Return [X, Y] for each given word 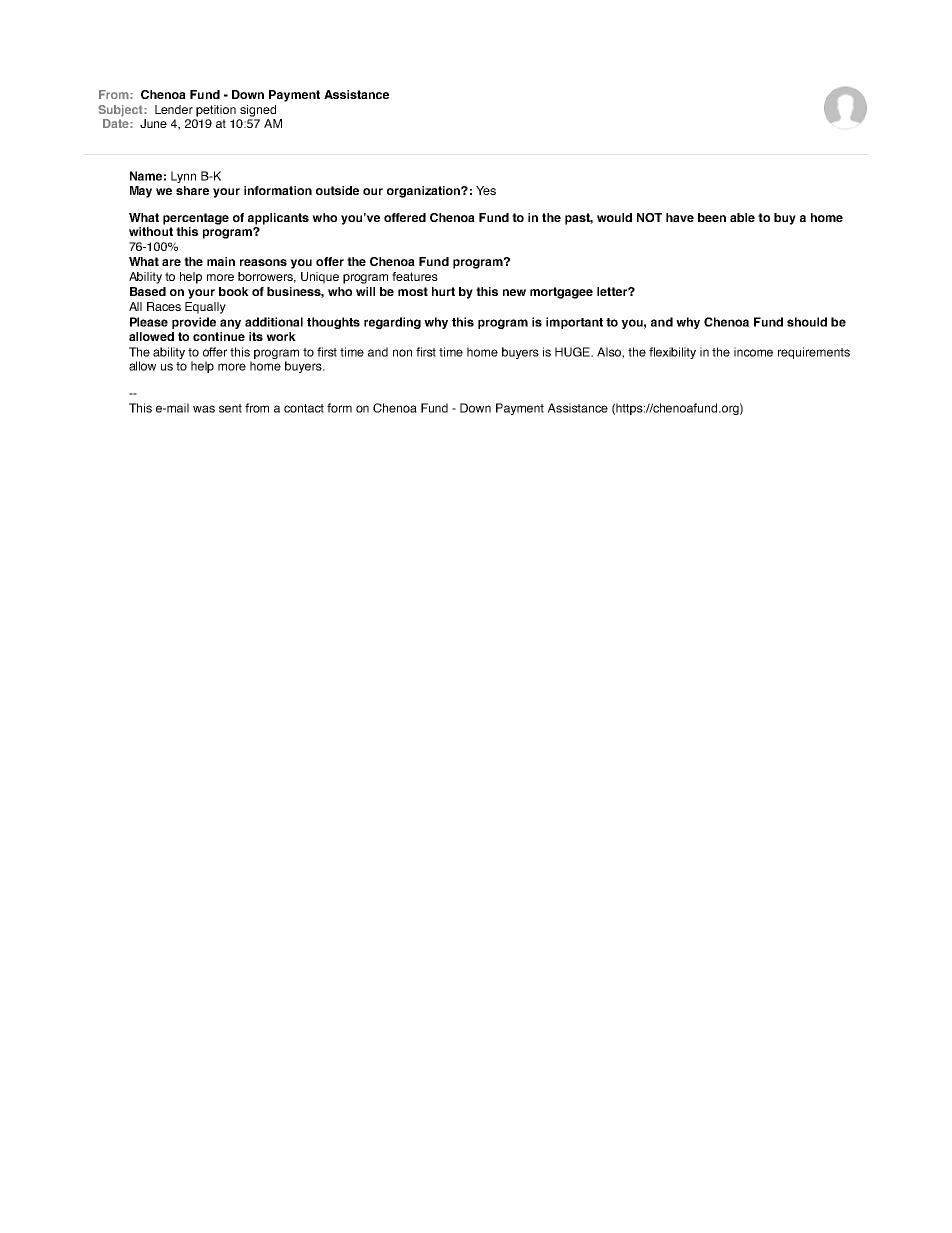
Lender [174, 109]
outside [337, 190]
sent [230, 408]
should [807, 322]
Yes [486, 190]
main [221, 261]
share [192, 190]
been [712, 217]
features [415, 276]
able [742, 217]
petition [216, 111]
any [230, 324]
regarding [392, 323]
